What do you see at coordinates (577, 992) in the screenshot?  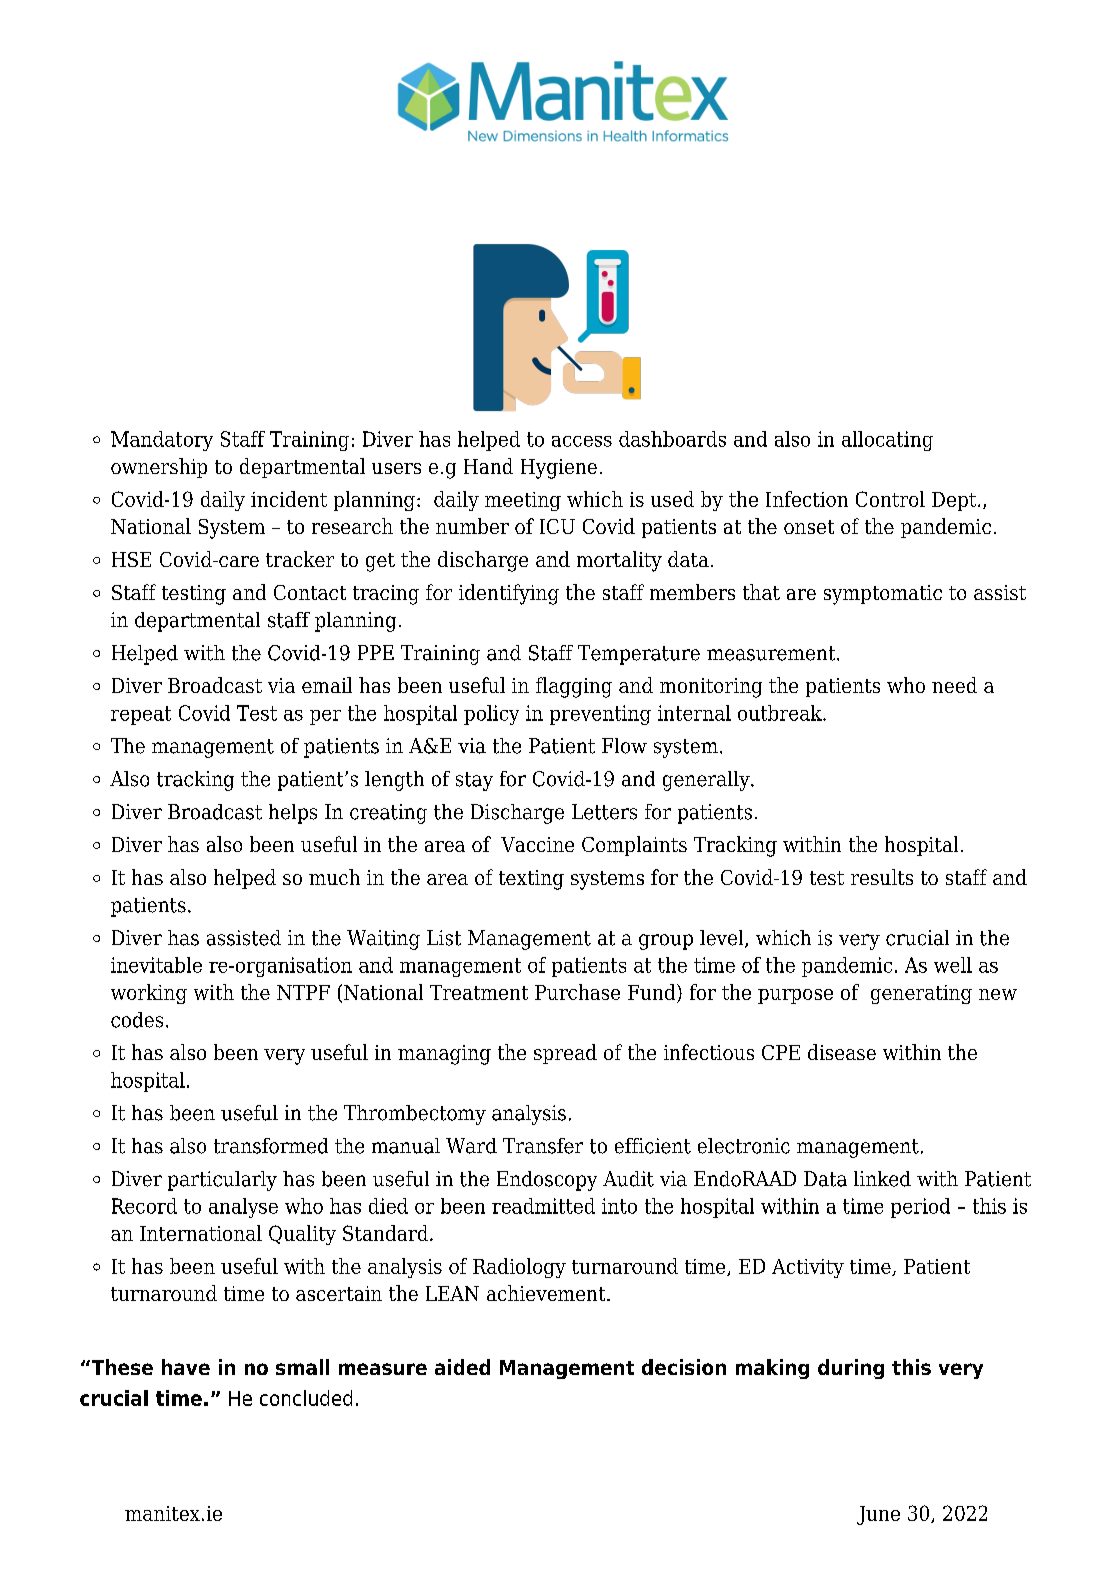 I see `Purchase` at bounding box center [577, 992].
